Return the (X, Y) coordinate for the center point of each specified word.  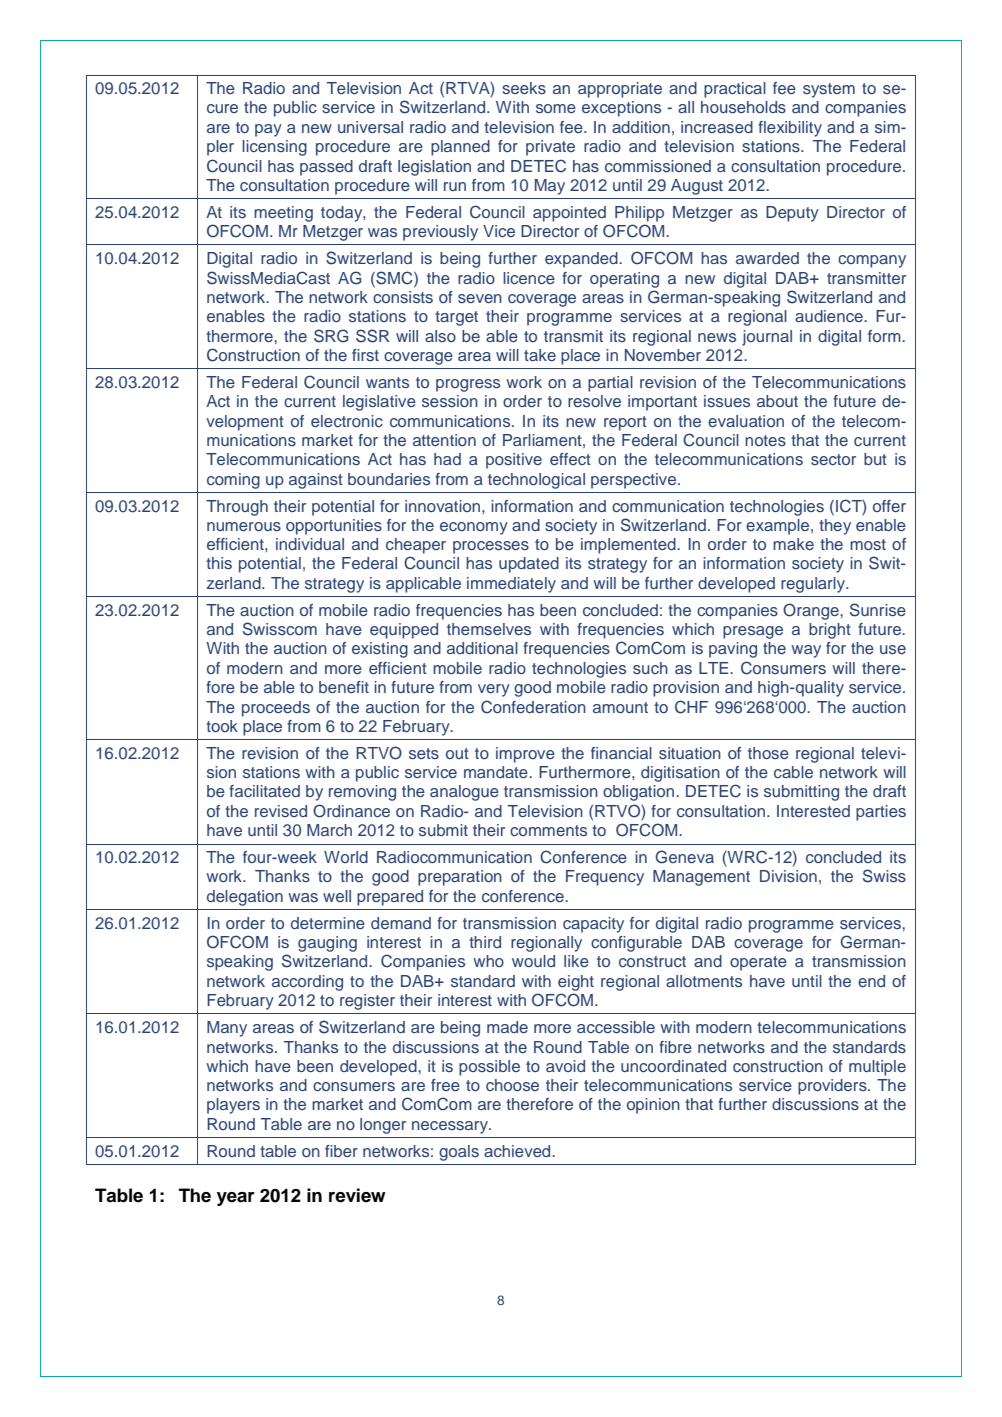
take (540, 355)
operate (758, 963)
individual (310, 544)
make (793, 544)
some (556, 108)
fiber (341, 1151)
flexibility (790, 129)
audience (830, 316)
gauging (327, 944)
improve (525, 755)
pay (268, 130)
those (768, 753)
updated (529, 565)
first (365, 355)
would (533, 961)
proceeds (276, 709)
